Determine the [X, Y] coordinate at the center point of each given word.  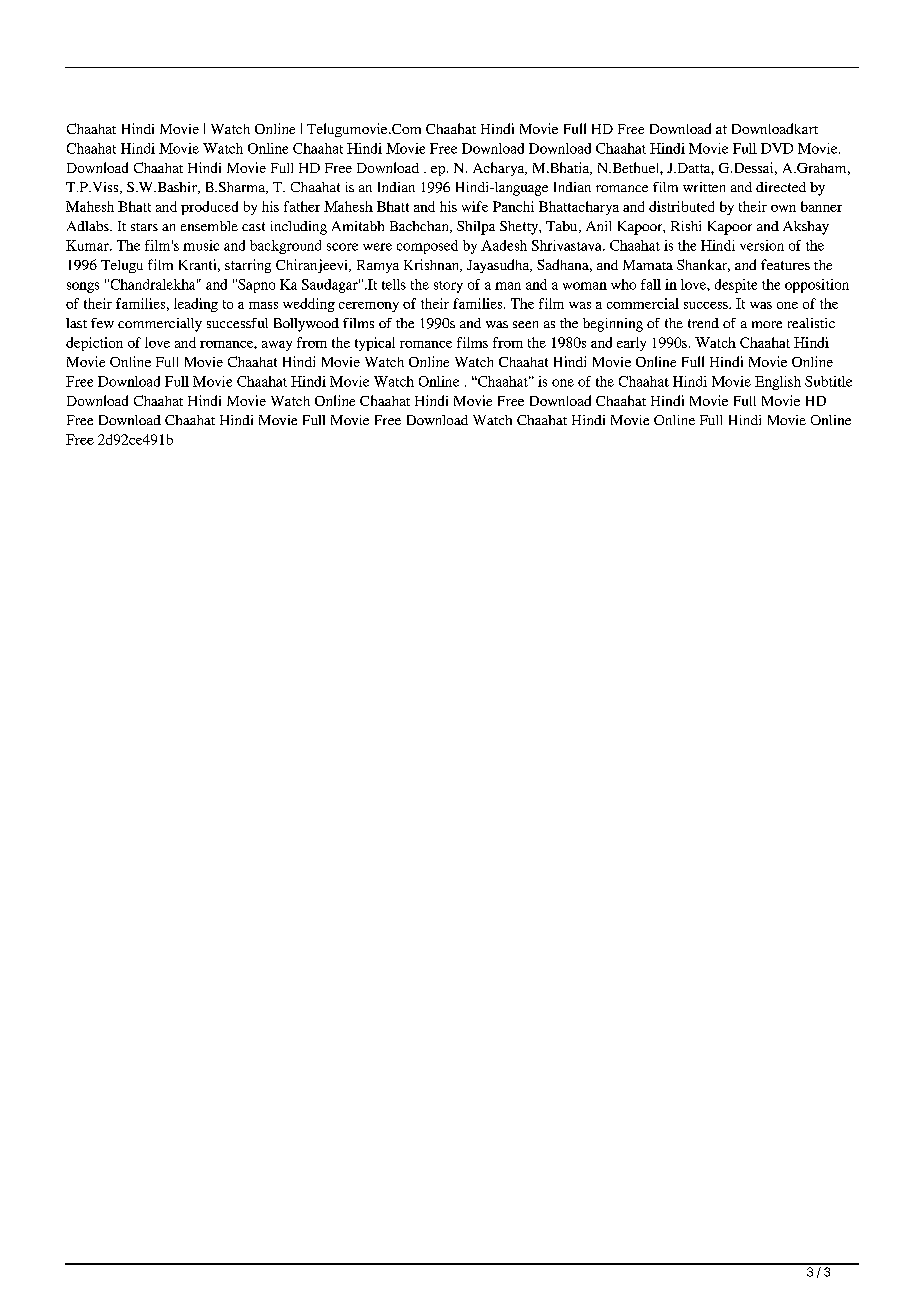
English [778, 383]
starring [248, 266]
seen [525, 324]
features [785, 264]
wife [475, 206]
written [704, 187]
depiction [94, 344]
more [767, 324]
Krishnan [433, 265]
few [102, 323]
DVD [777, 148]
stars [144, 227]
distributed [681, 206]
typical [375, 344]
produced [209, 208]
